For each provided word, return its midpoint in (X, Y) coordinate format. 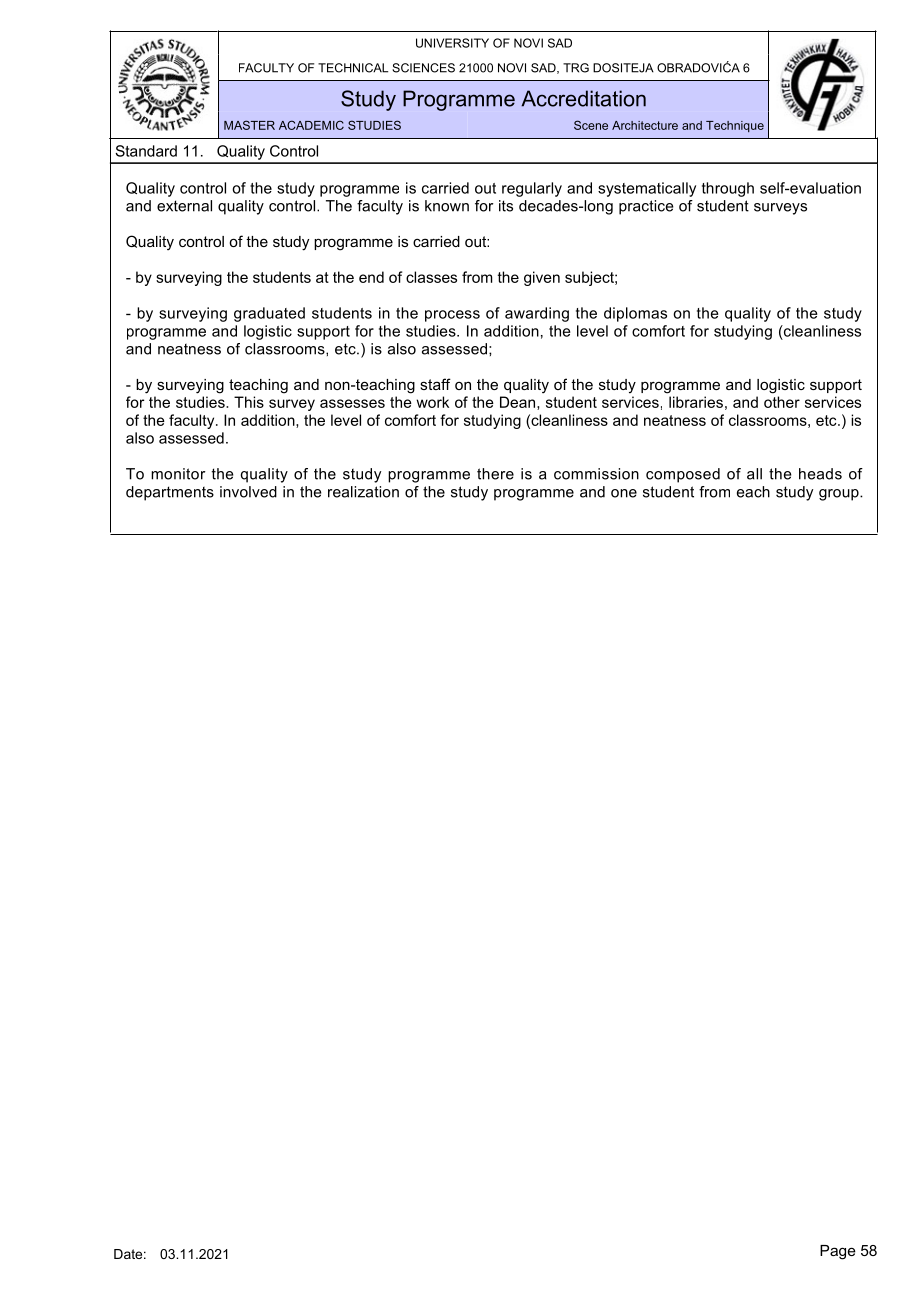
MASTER (249, 125)
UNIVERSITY (452, 43)
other (782, 402)
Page (838, 1252)
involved (248, 492)
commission (596, 474)
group (840, 495)
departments (170, 493)
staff (435, 384)
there (495, 474)
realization (363, 492)
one (624, 493)
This (249, 402)
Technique (735, 126)
